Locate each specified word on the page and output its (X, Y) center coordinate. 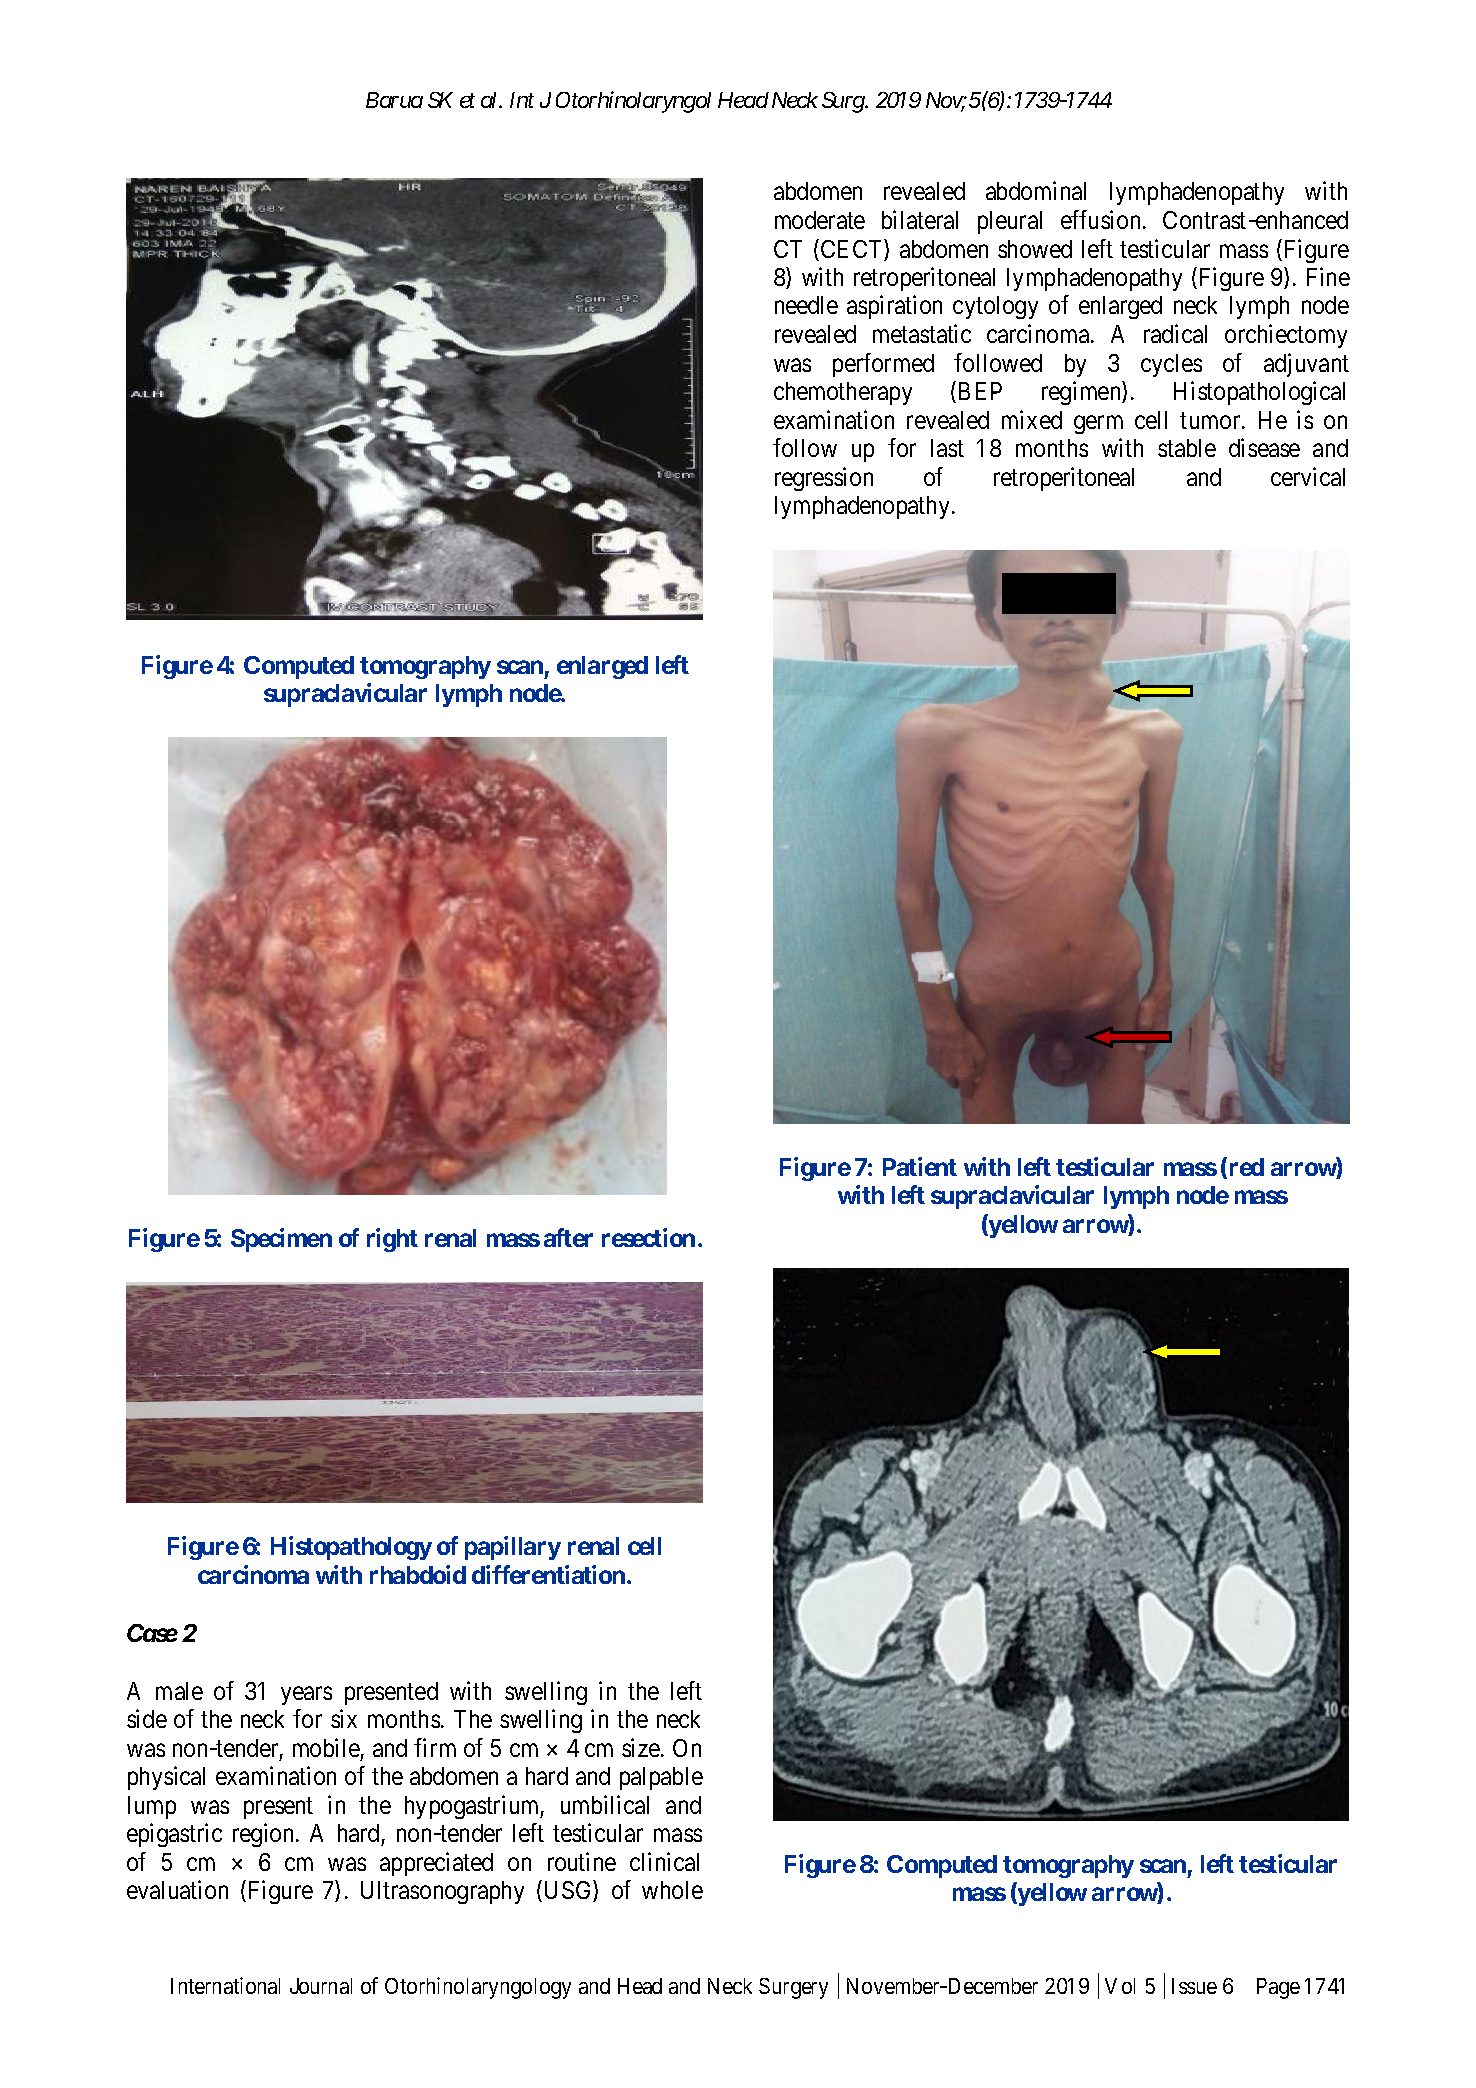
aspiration (894, 307)
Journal (321, 1986)
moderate (820, 220)
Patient (920, 1166)
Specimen (281, 1240)
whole (672, 1890)
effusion (1102, 219)
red (1247, 1167)
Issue (1194, 1986)
